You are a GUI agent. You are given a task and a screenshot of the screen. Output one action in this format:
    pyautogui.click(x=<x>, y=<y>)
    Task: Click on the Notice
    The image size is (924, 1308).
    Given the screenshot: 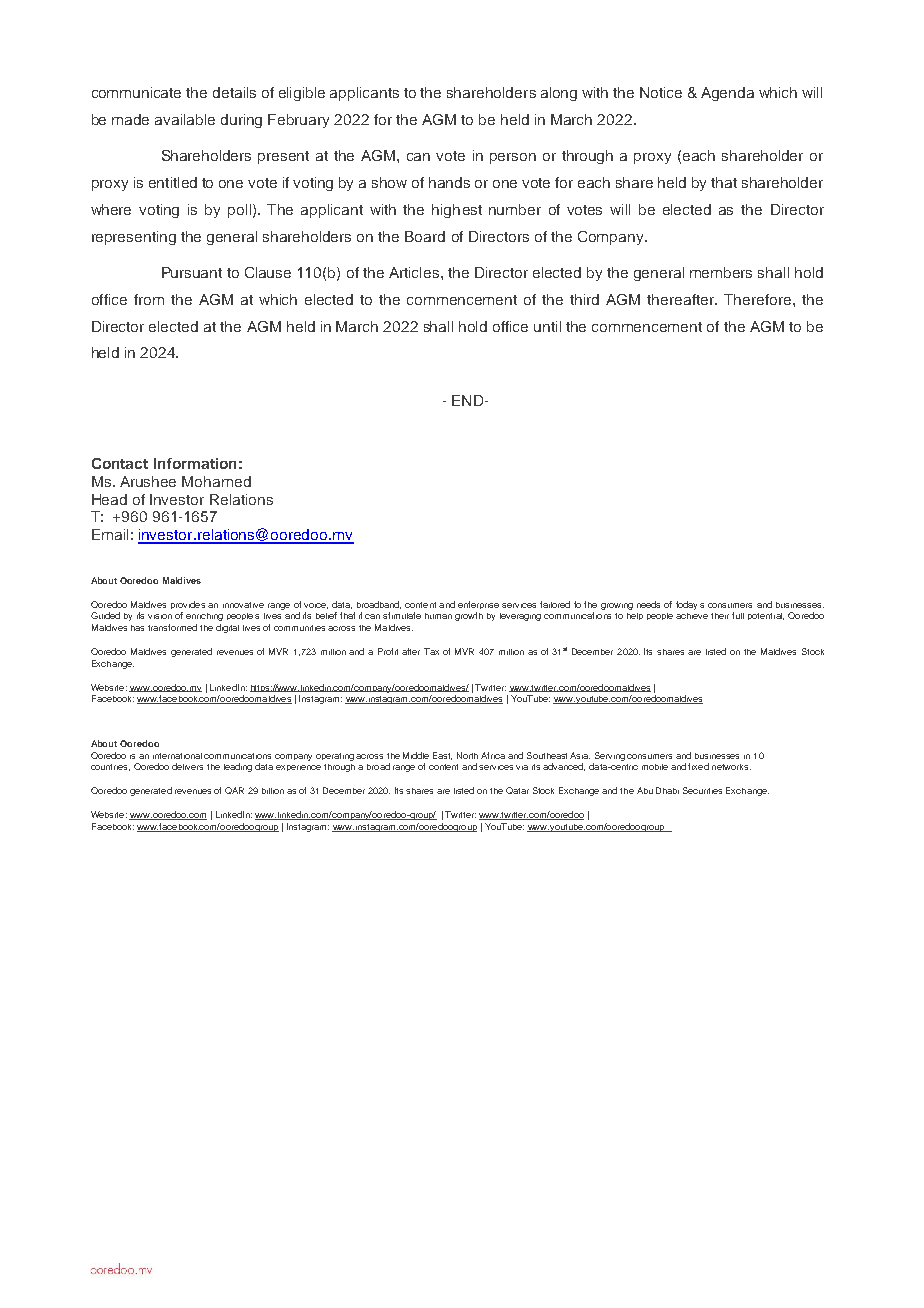 What is the action you would take?
    pyautogui.click(x=661, y=92)
